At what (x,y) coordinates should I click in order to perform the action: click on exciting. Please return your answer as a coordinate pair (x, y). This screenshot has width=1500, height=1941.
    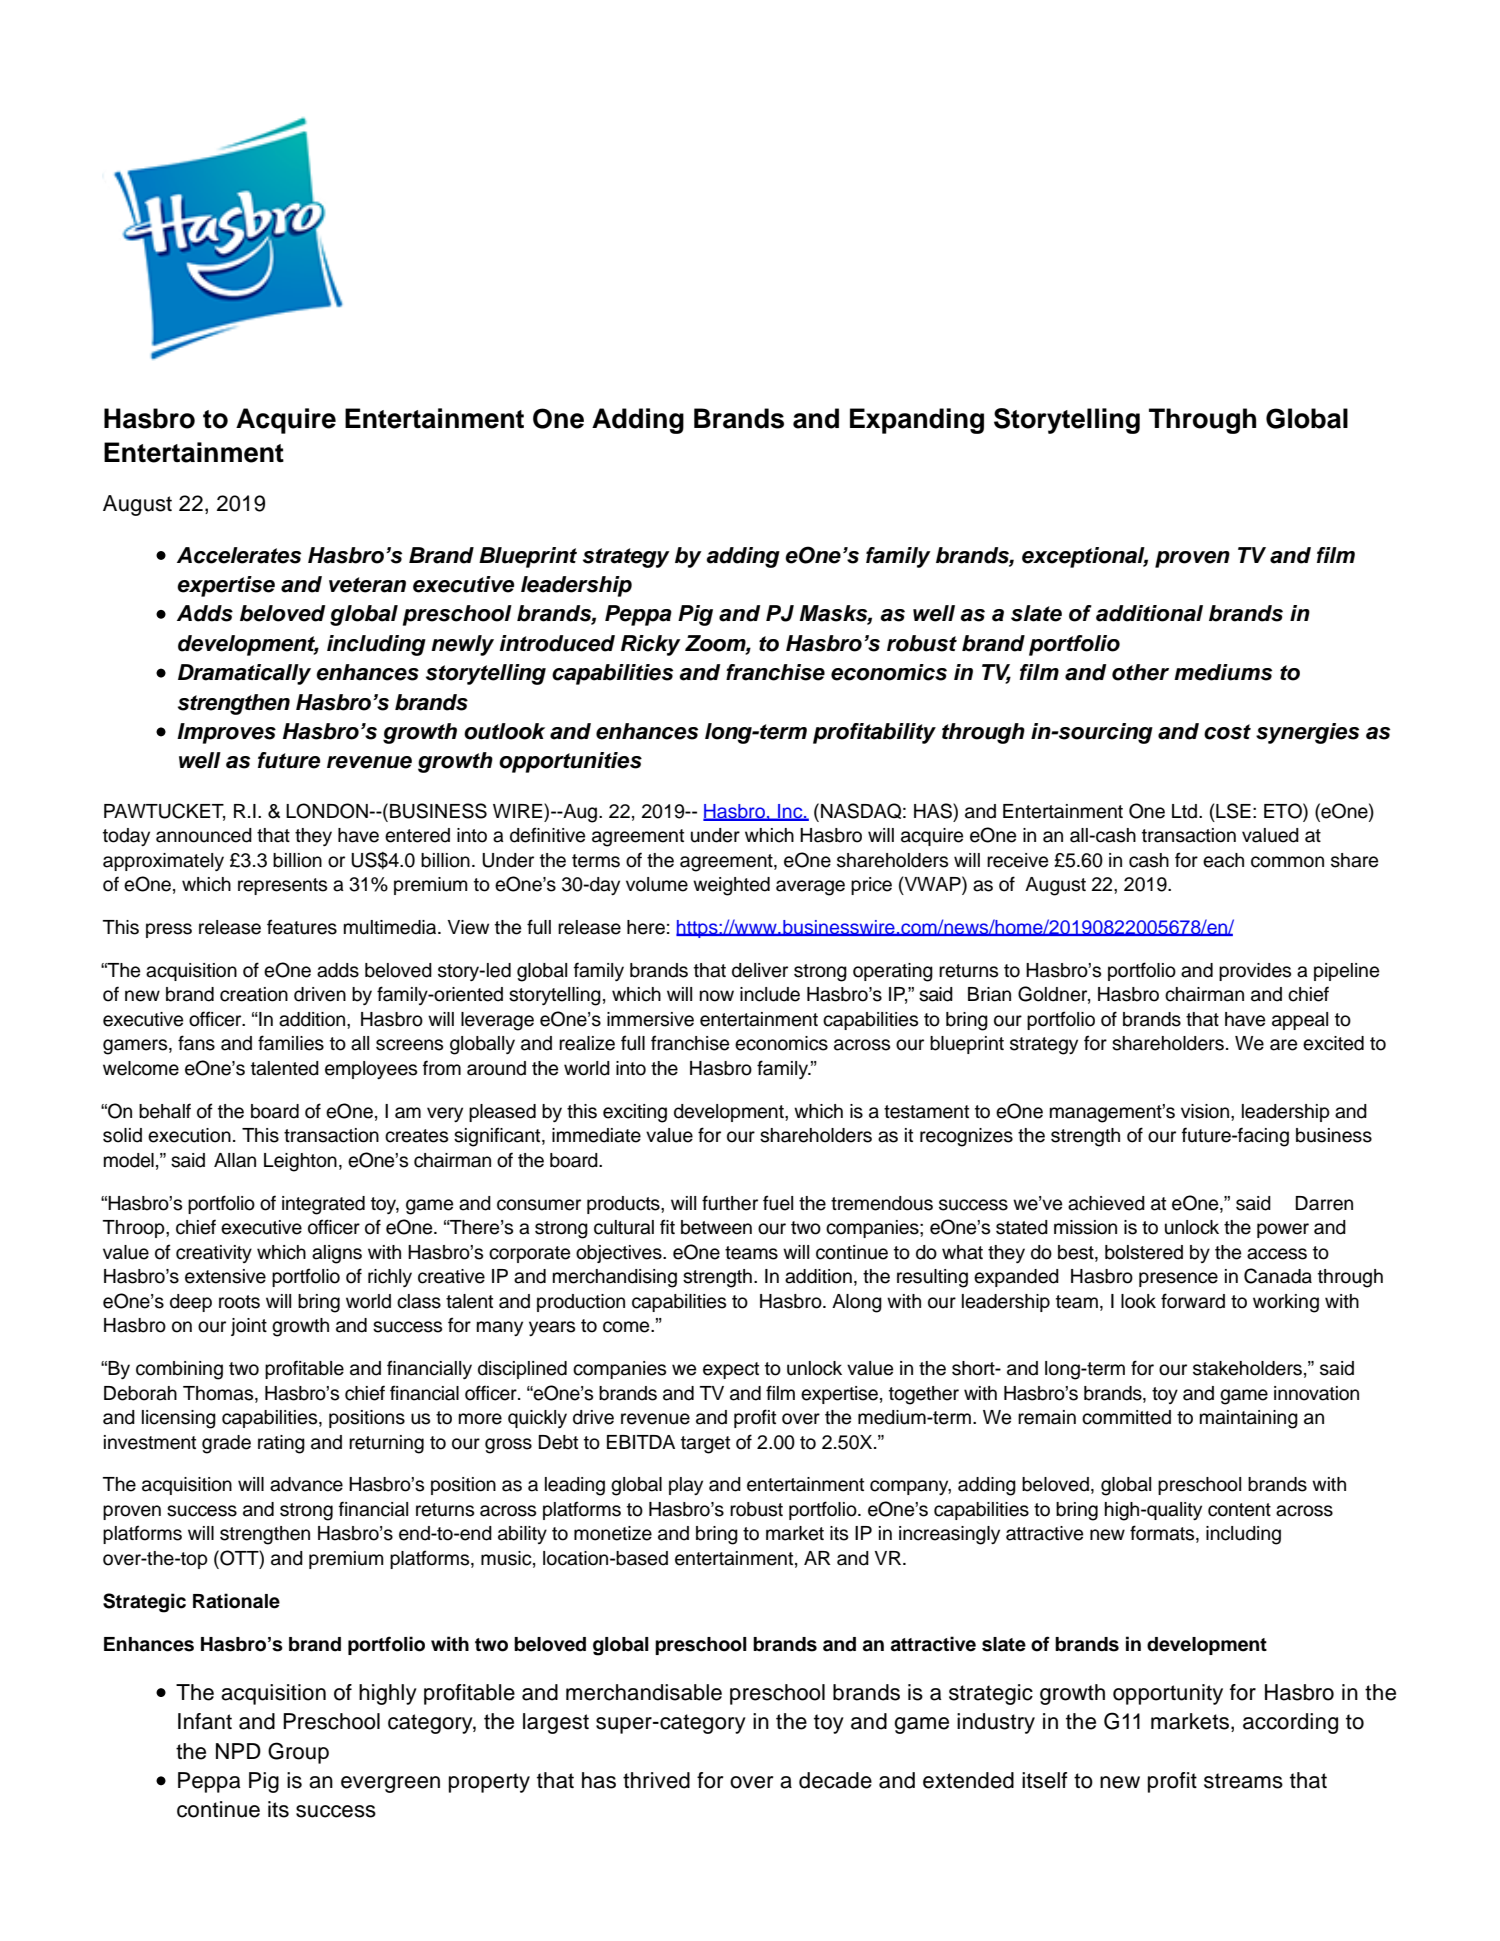
    Looking at the image, I should click on (635, 1113).
